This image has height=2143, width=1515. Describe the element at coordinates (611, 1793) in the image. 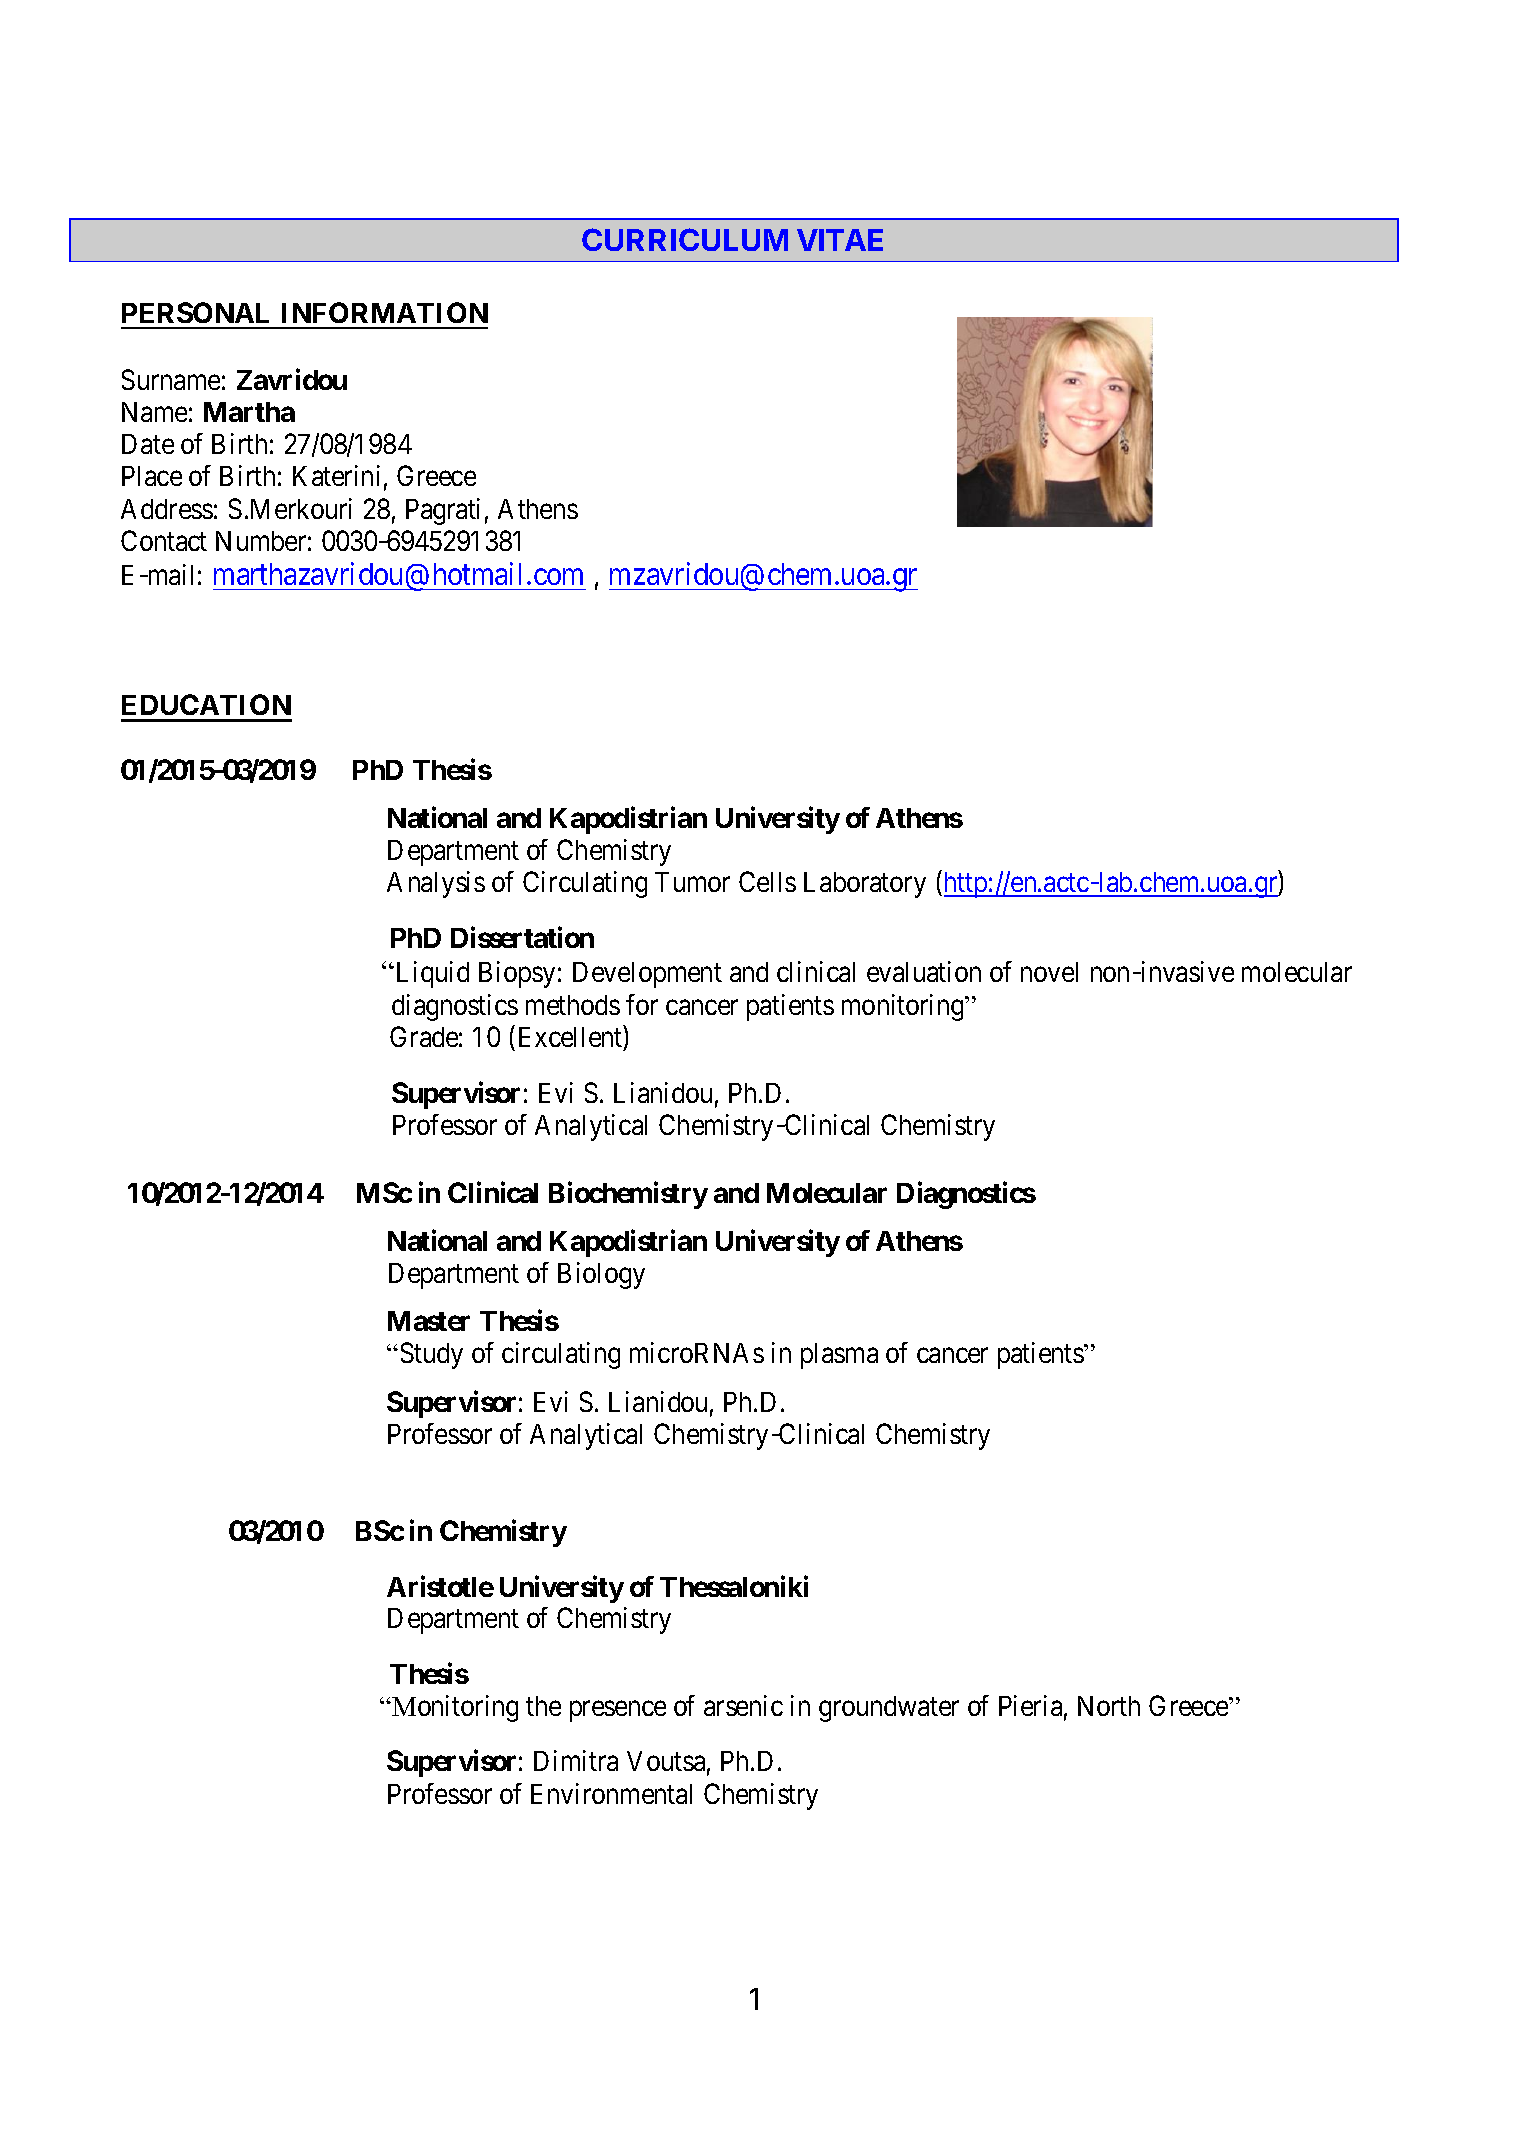

I see `Environmental` at that location.
